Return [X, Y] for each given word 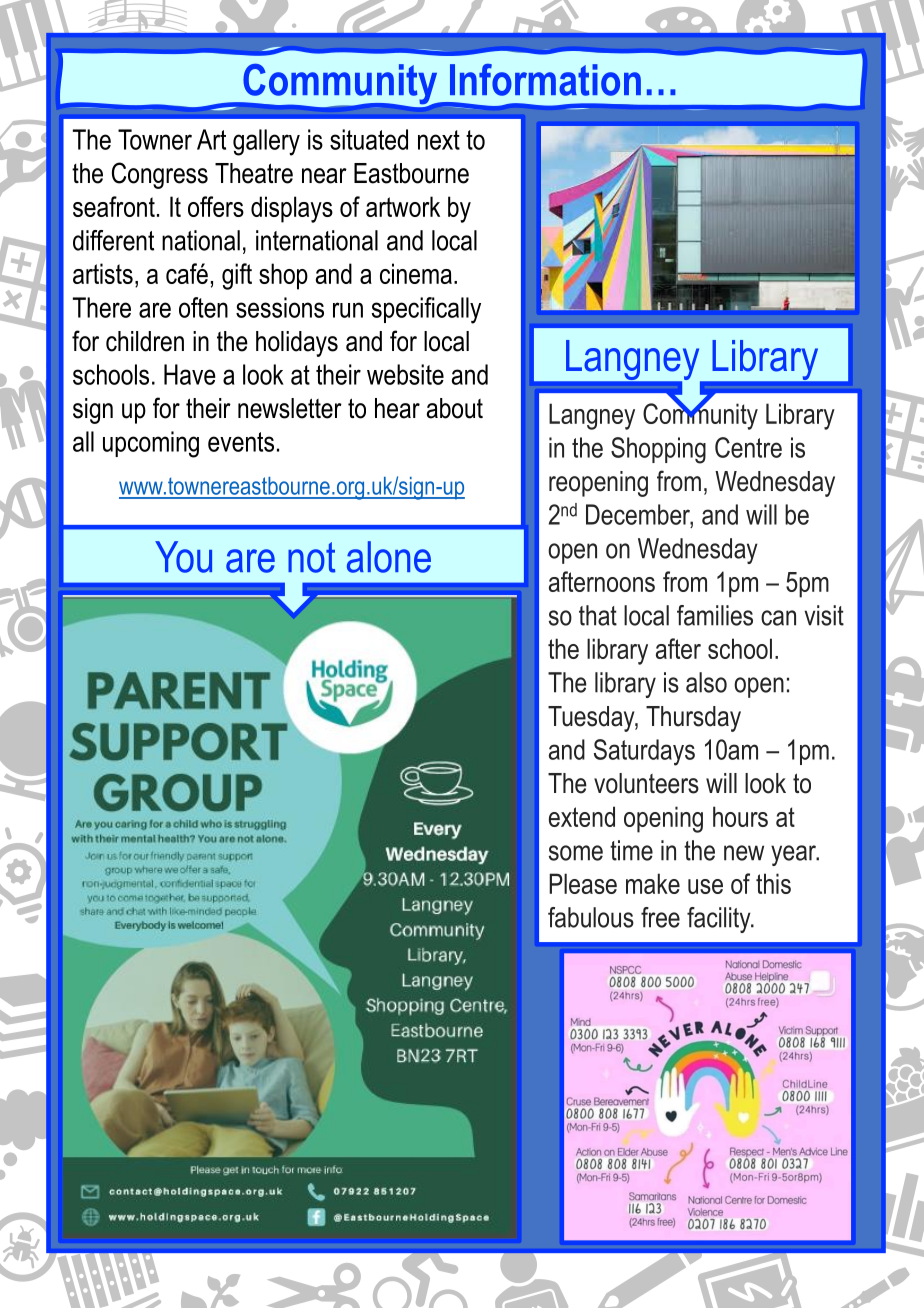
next [439, 140]
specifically [426, 310]
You [183, 557]
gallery [266, 142]
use [705, 886]
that [598, 615]
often [203, 307]
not [311, 557]
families [715, 615]
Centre [748, 447]
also [706, 682]
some [576, 853]
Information [545, 80]
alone [389, 557]
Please [583, 883]
